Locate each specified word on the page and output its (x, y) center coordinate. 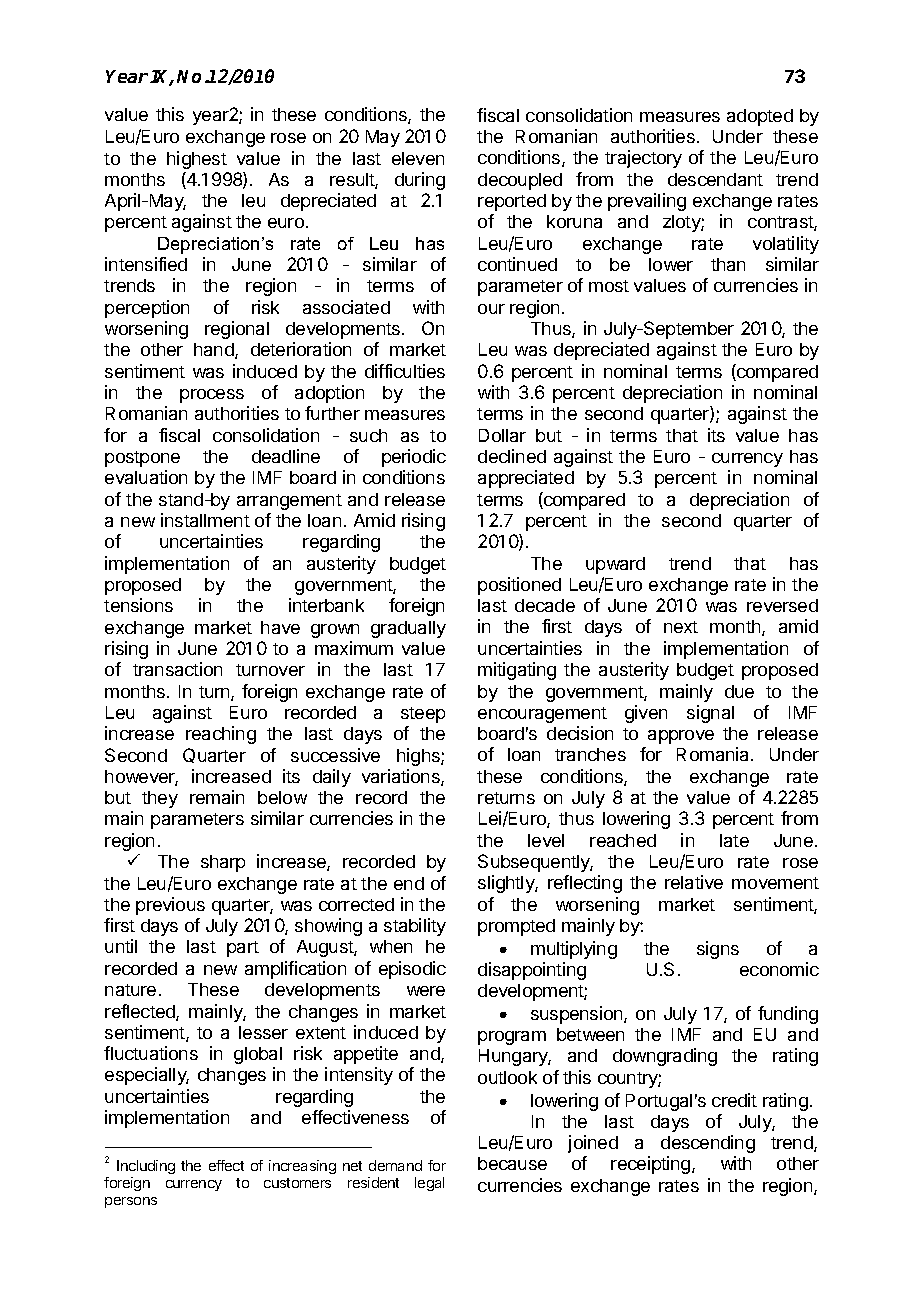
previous (170, 906)
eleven (418, 158)
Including (146, 1167)
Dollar (502, 435)
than (728, 264)
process (212, 396)
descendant (715, 179)
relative (694, 882)
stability (415, 927)
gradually (408, 629)
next (681, 627)
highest (197, 160)
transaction (177, 669)
